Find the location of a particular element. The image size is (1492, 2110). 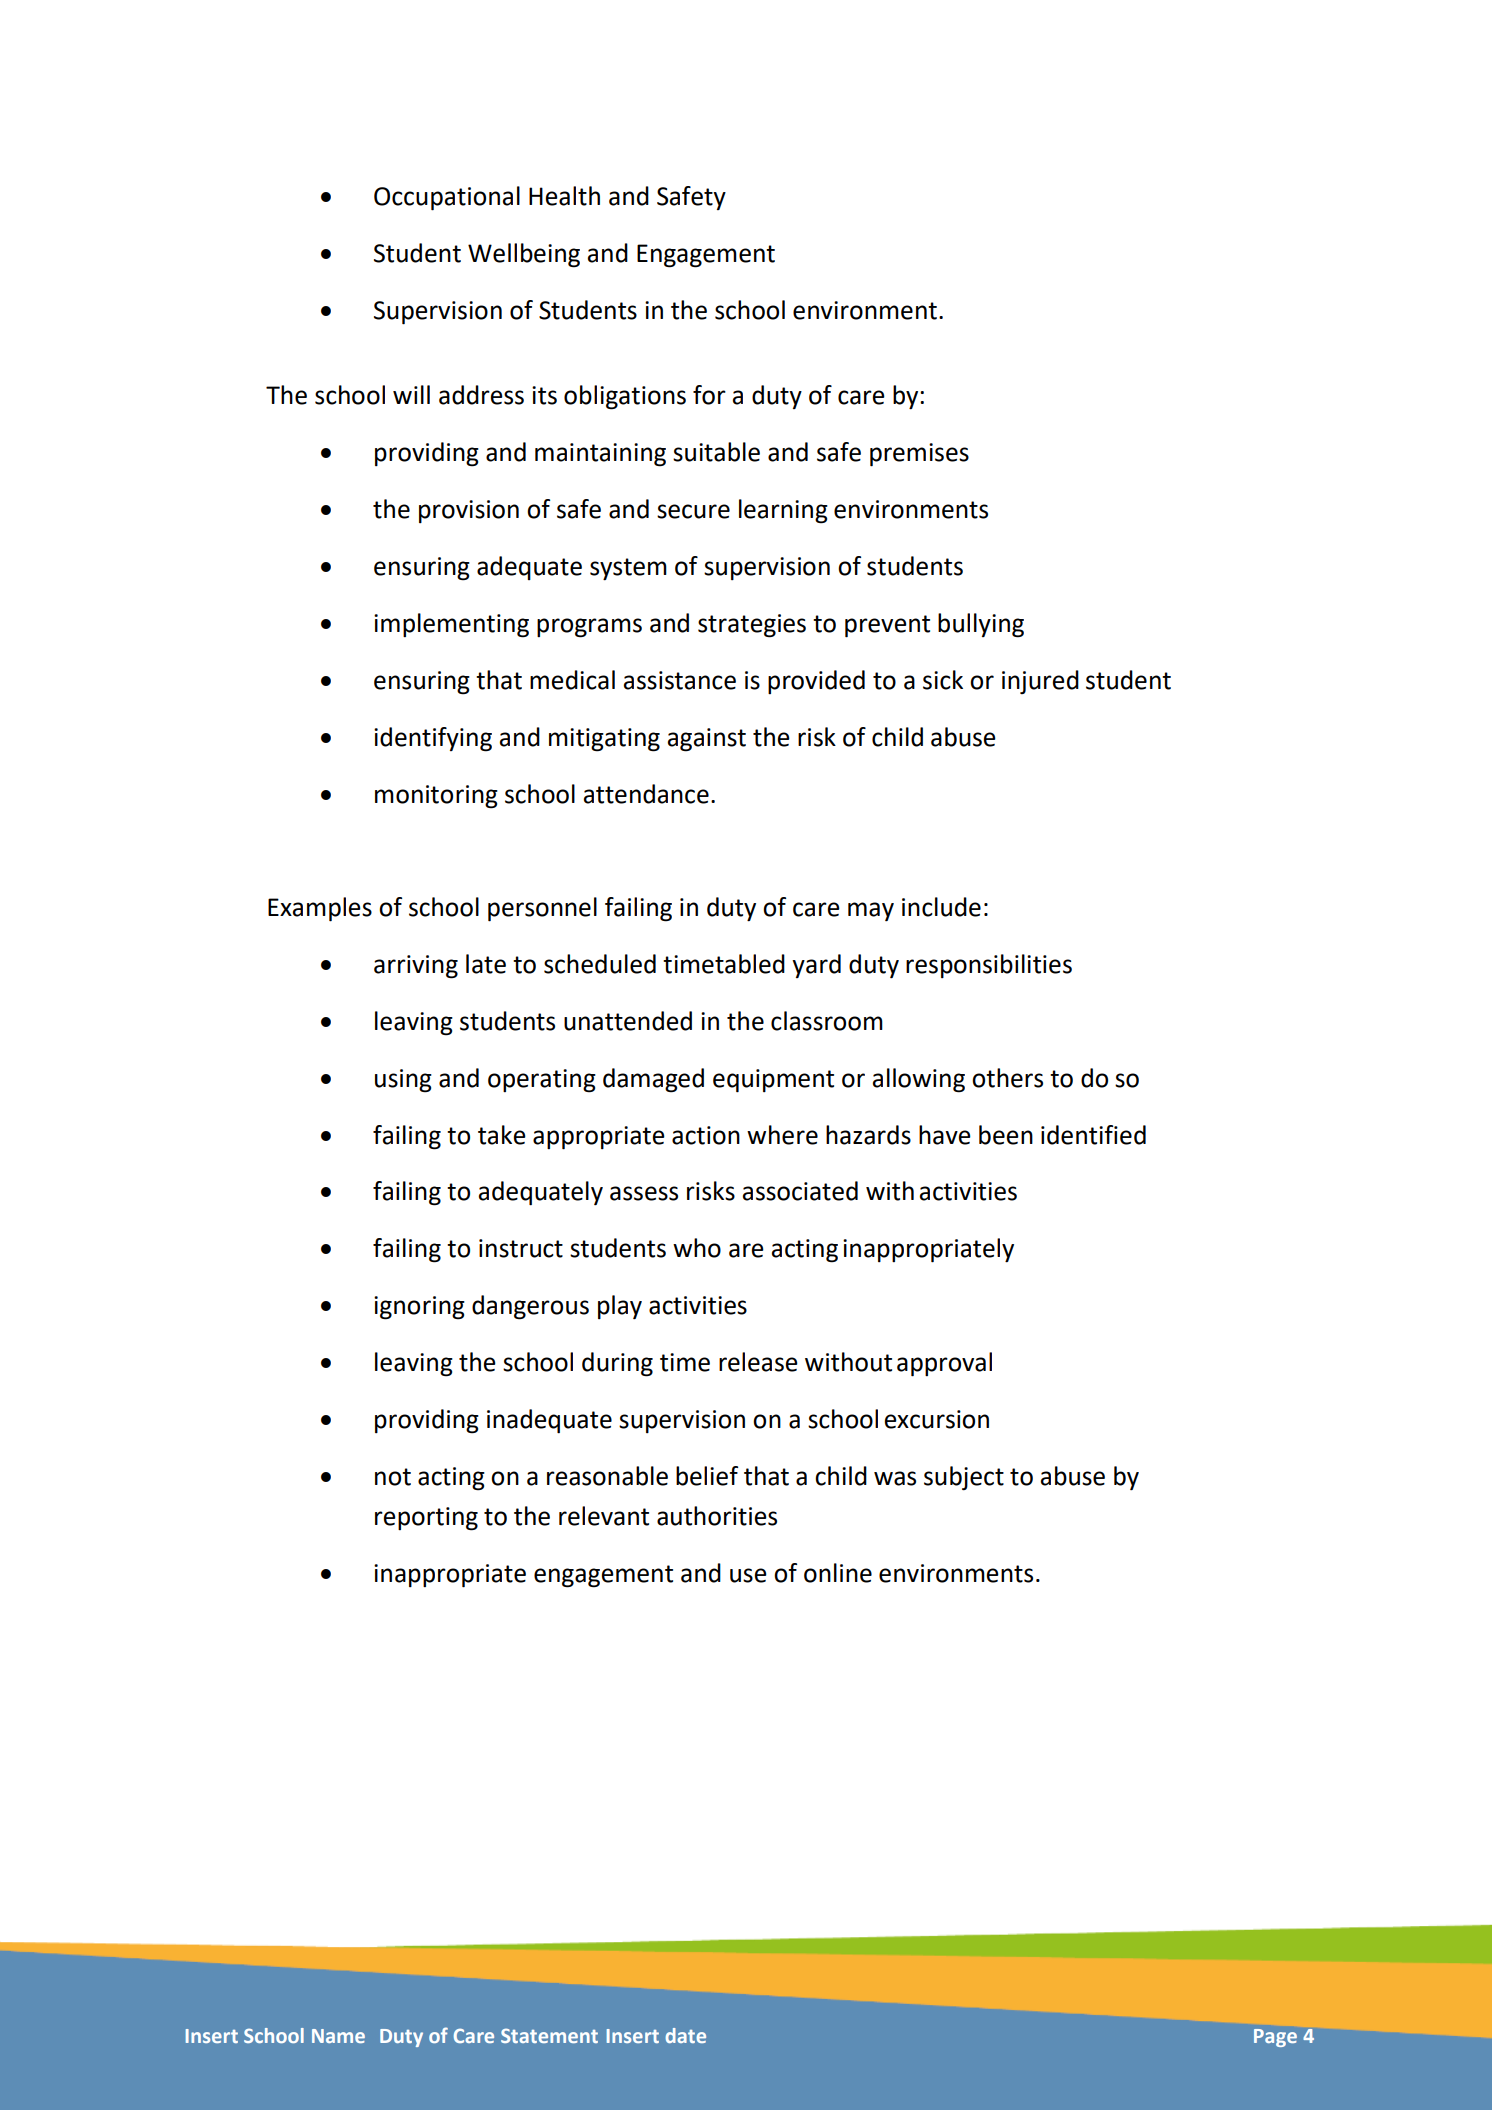

subject is located at coordinates (964, 1478).
